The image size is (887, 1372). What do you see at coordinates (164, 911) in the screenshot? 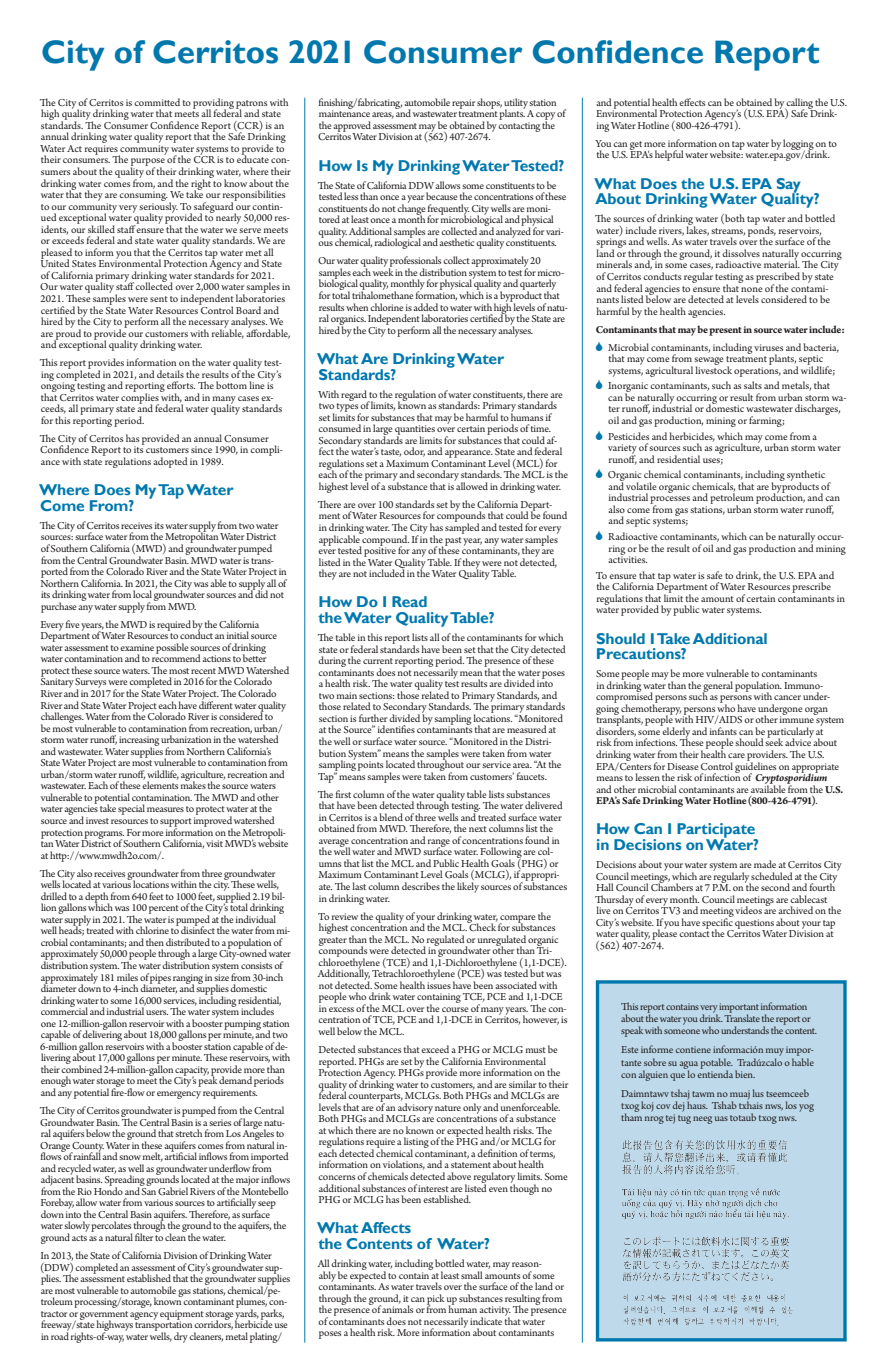
I see `percent` at bounding box center [164, 911].
